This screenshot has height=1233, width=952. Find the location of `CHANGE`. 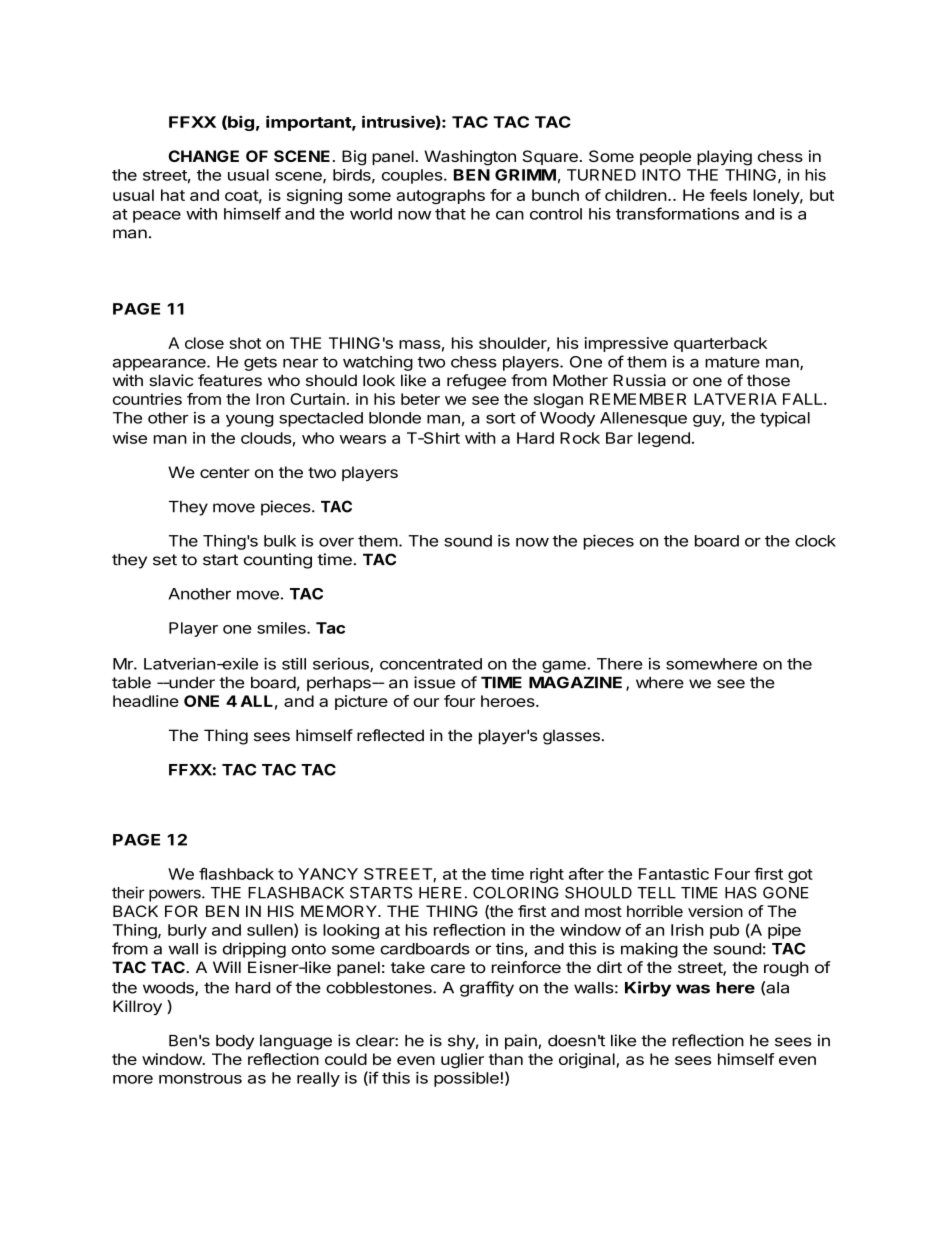

CHANGE is located at coordinates (203, 156).
